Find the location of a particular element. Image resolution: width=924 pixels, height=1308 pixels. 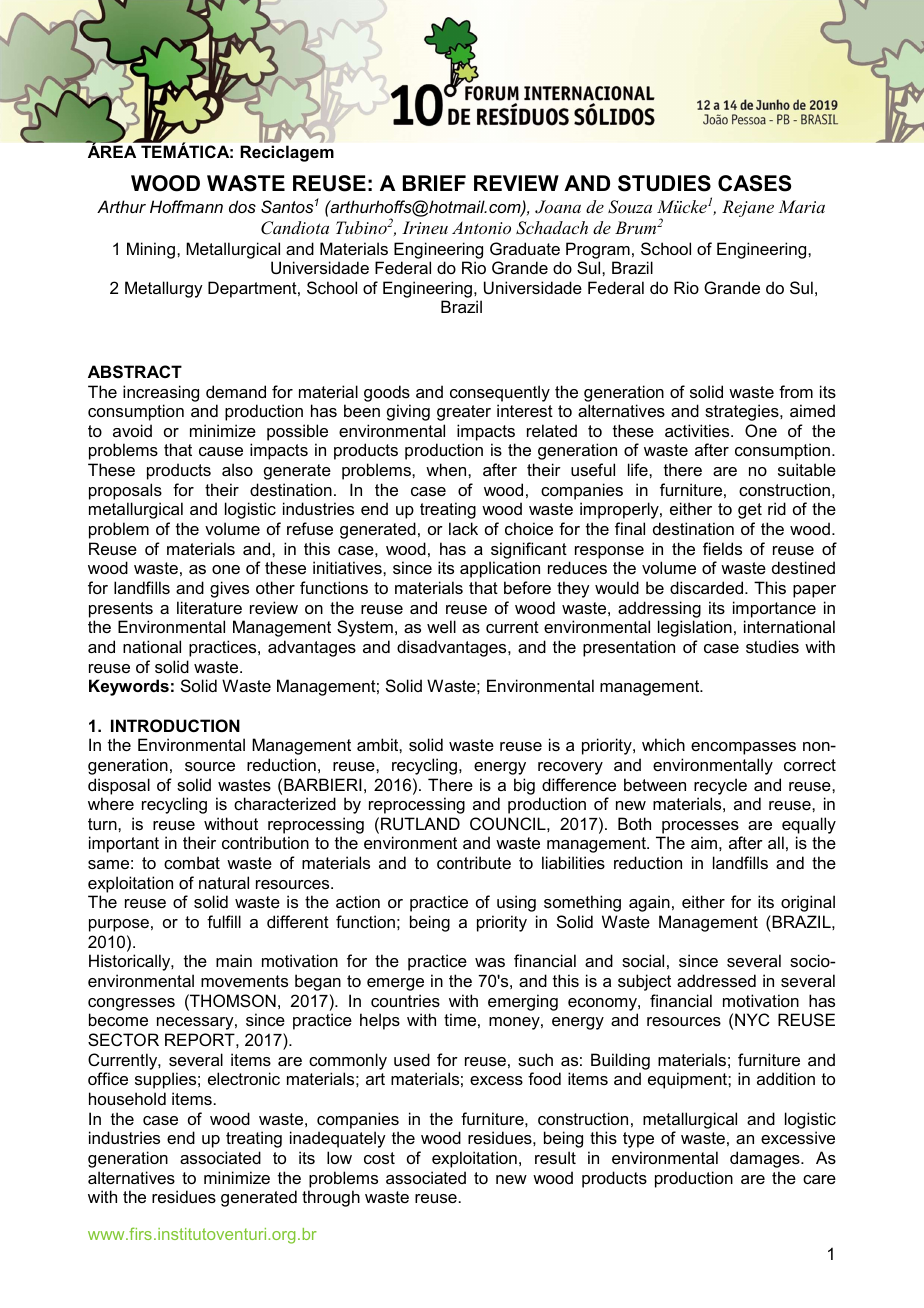

Antonio is located at coordinates (481, 227).
